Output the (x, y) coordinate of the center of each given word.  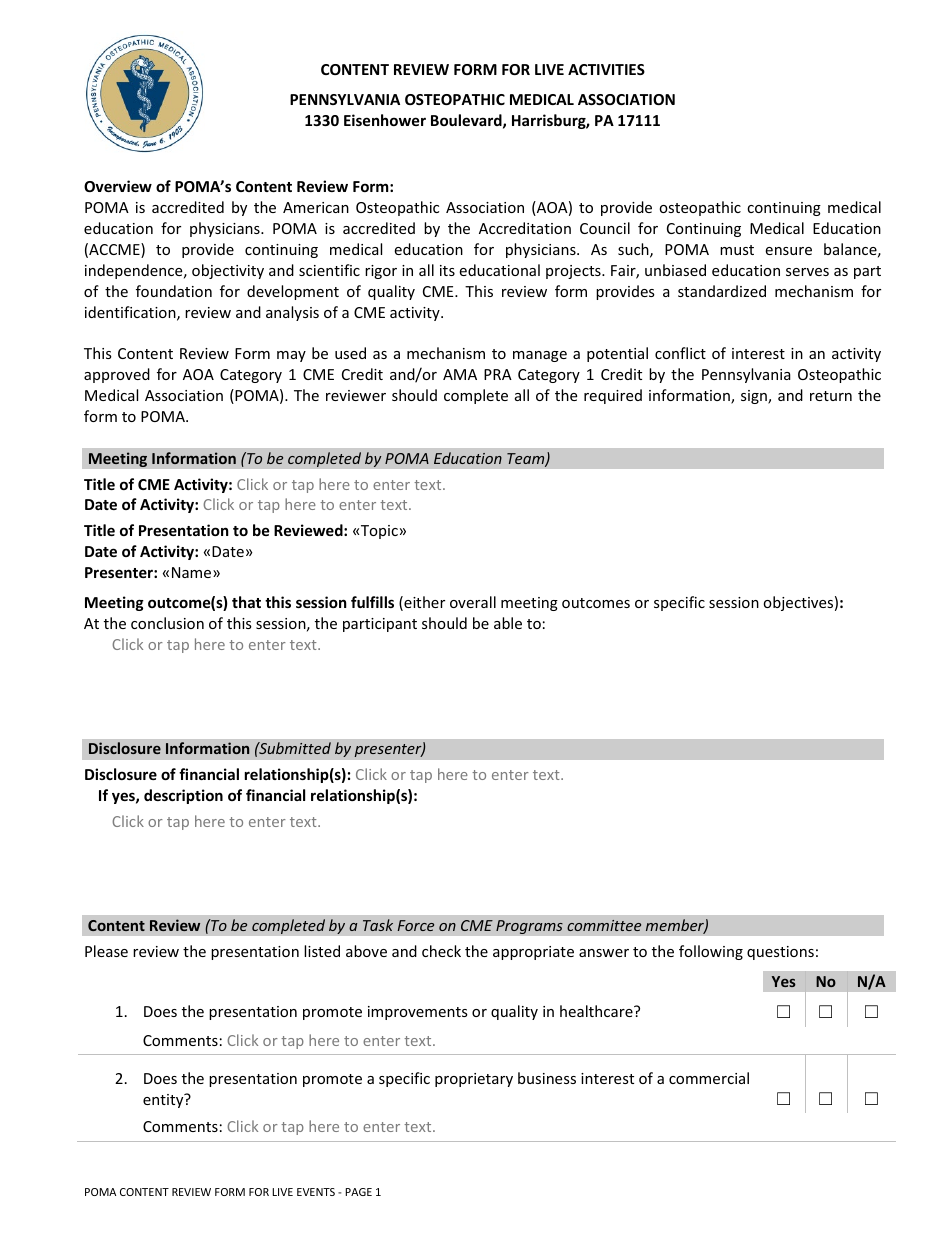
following (711, 952)
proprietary (474, 1080)
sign (755, 397)
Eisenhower (385, 120)
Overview (118, 186)
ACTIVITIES (606, 69)
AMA (460, 374)
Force (416, 925)
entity (164, 1100)
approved (117, 375)
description (183, 796)
